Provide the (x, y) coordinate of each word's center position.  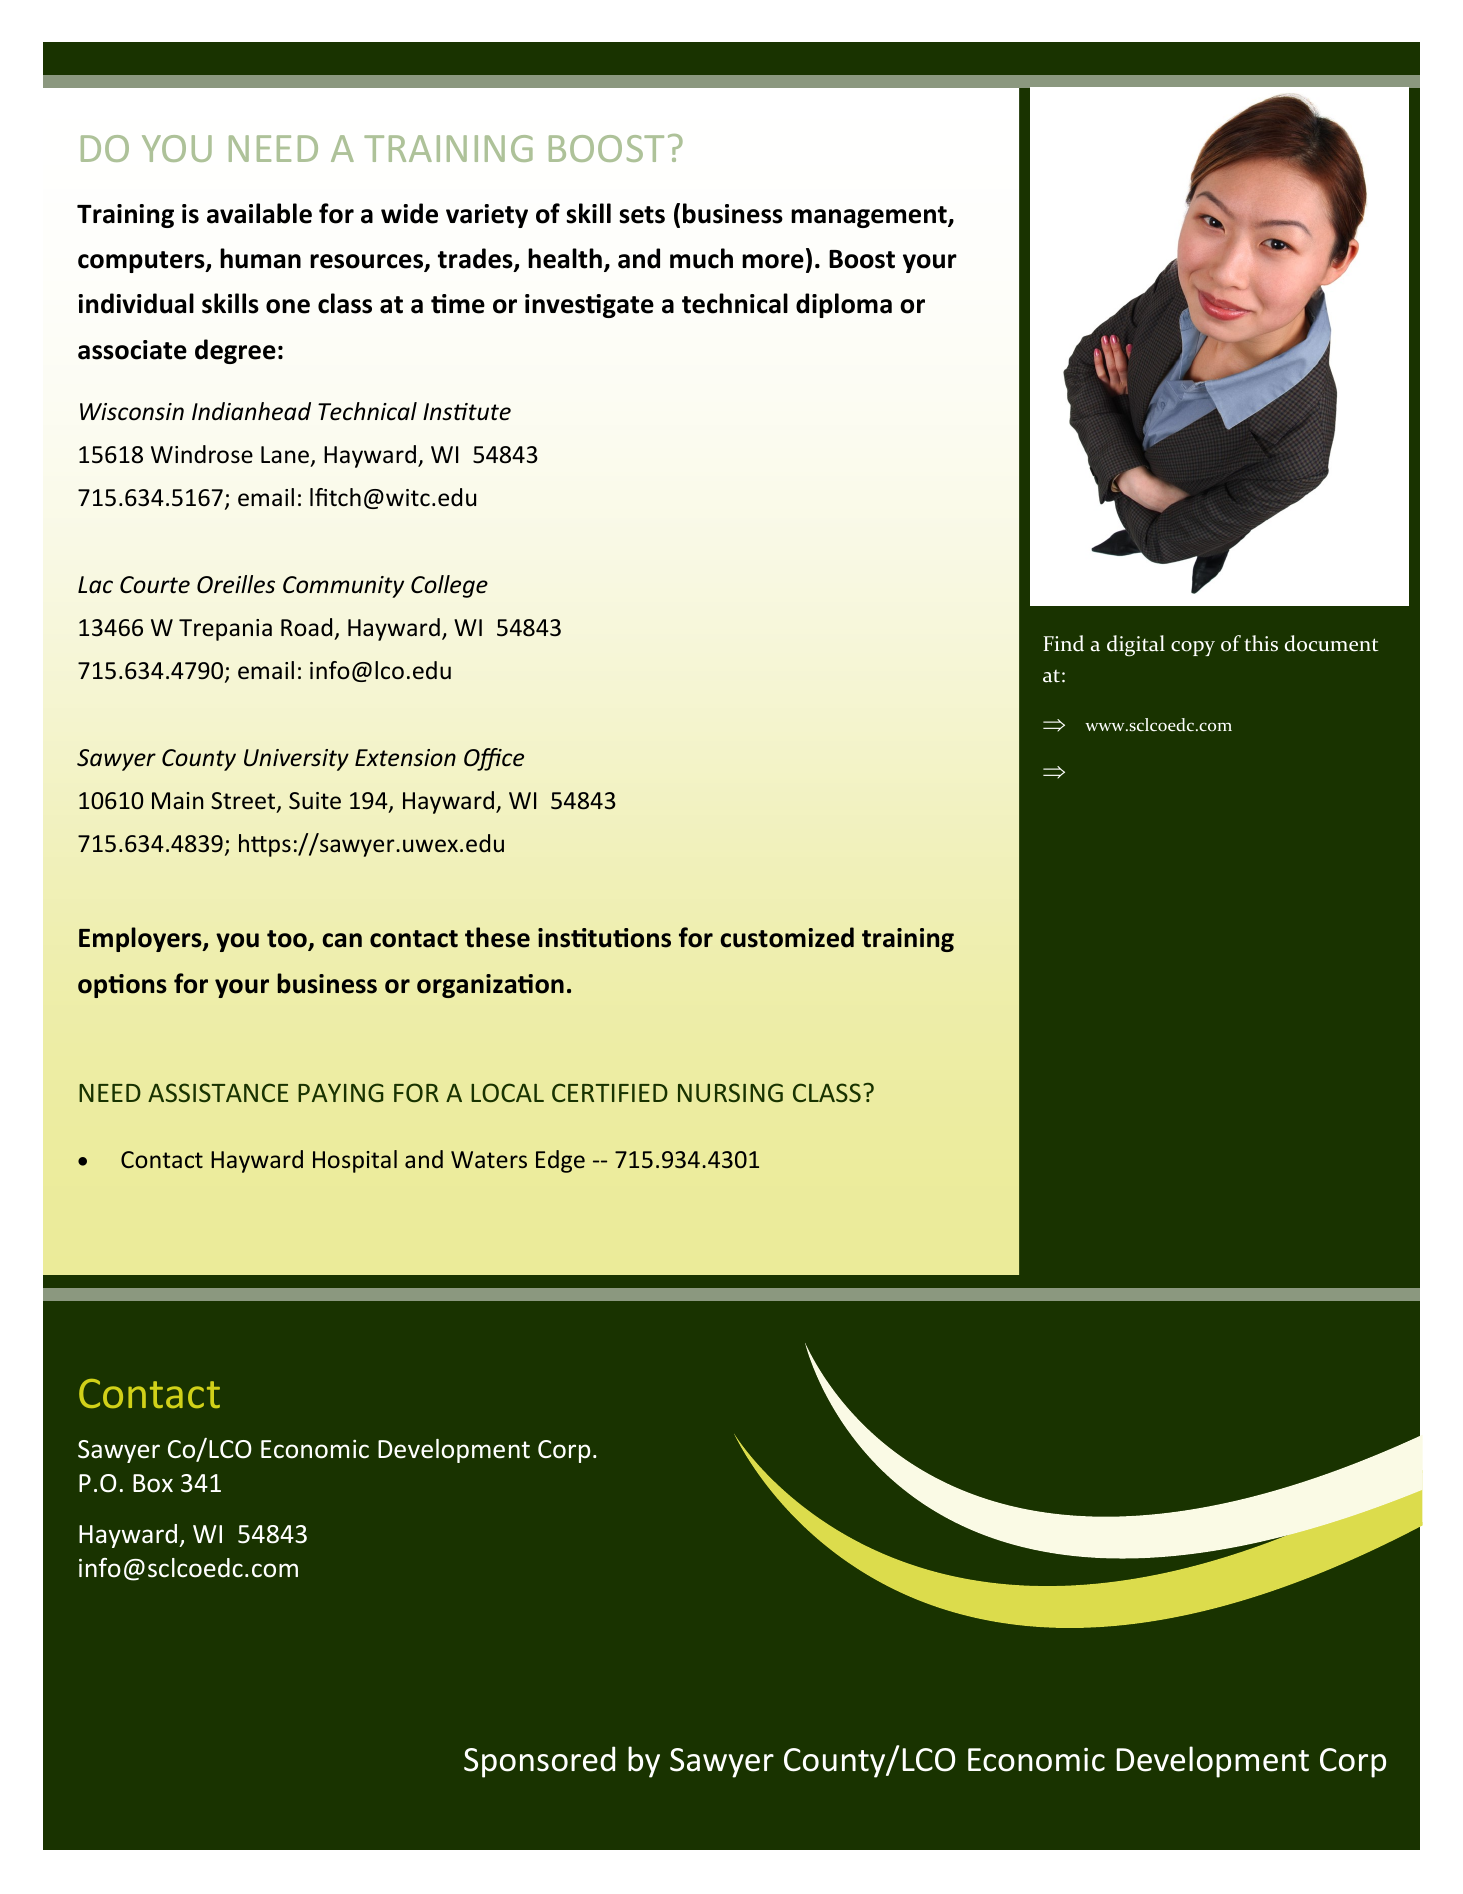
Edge (560, 1161)
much (701, 258)
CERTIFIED (610, 1092)
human (260, 258)
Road (306, 627)
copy (1193, 648)
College (449, 586)
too (288, 940)
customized (787, 937)
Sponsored (539, 1762)
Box (153, 1483)
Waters (489, 1159)
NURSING (730, 1092)
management (870, 217)
